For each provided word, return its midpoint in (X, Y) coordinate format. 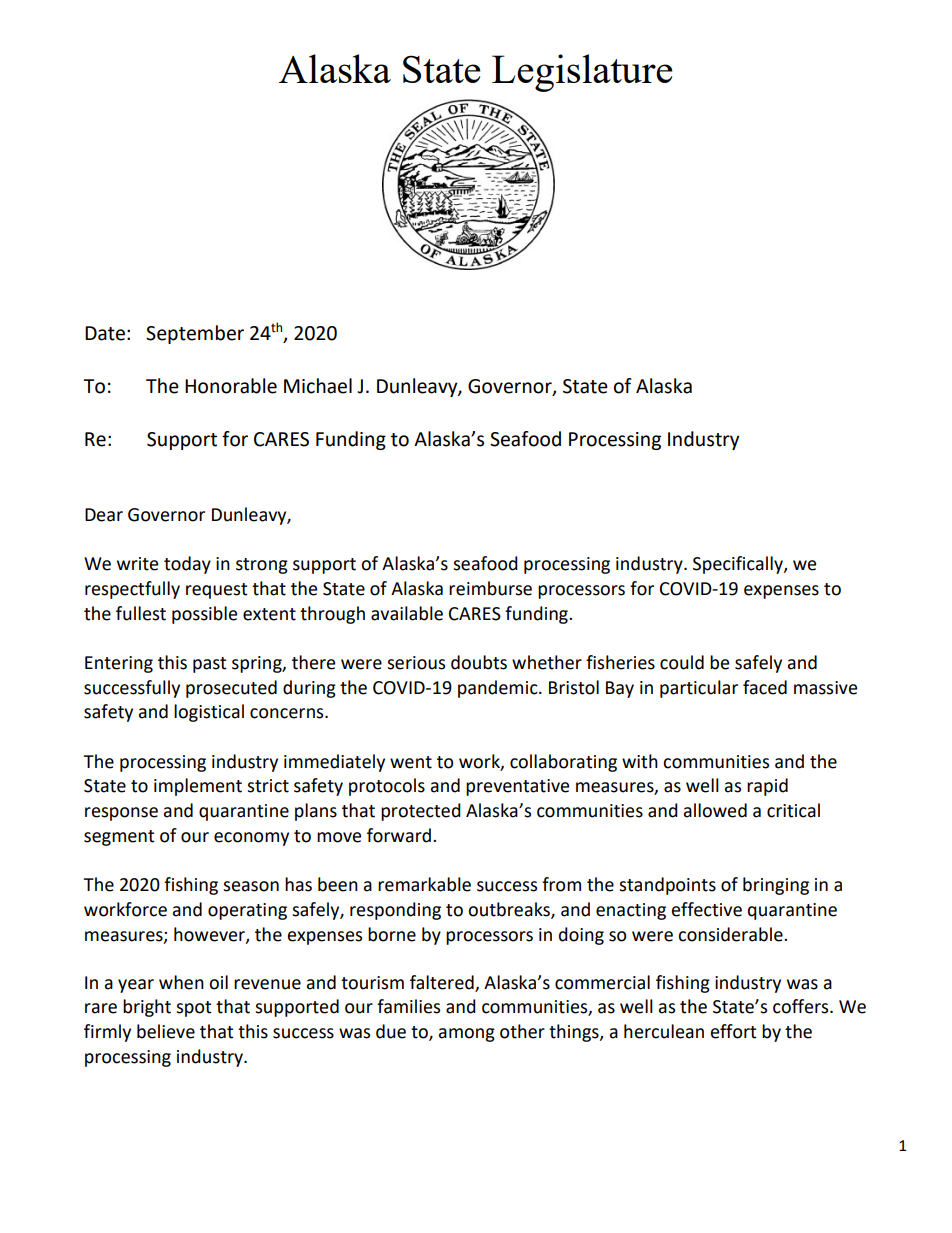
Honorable (231, 386)
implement (198, 787)
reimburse (490, 588)
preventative (517, 787)
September (195, 334)
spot (193, 1009)
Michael (318, 386)
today (187, 565)
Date (105, 333)
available (407, 613)
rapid (767, 787)
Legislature (582, 73)
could (682, 662)
